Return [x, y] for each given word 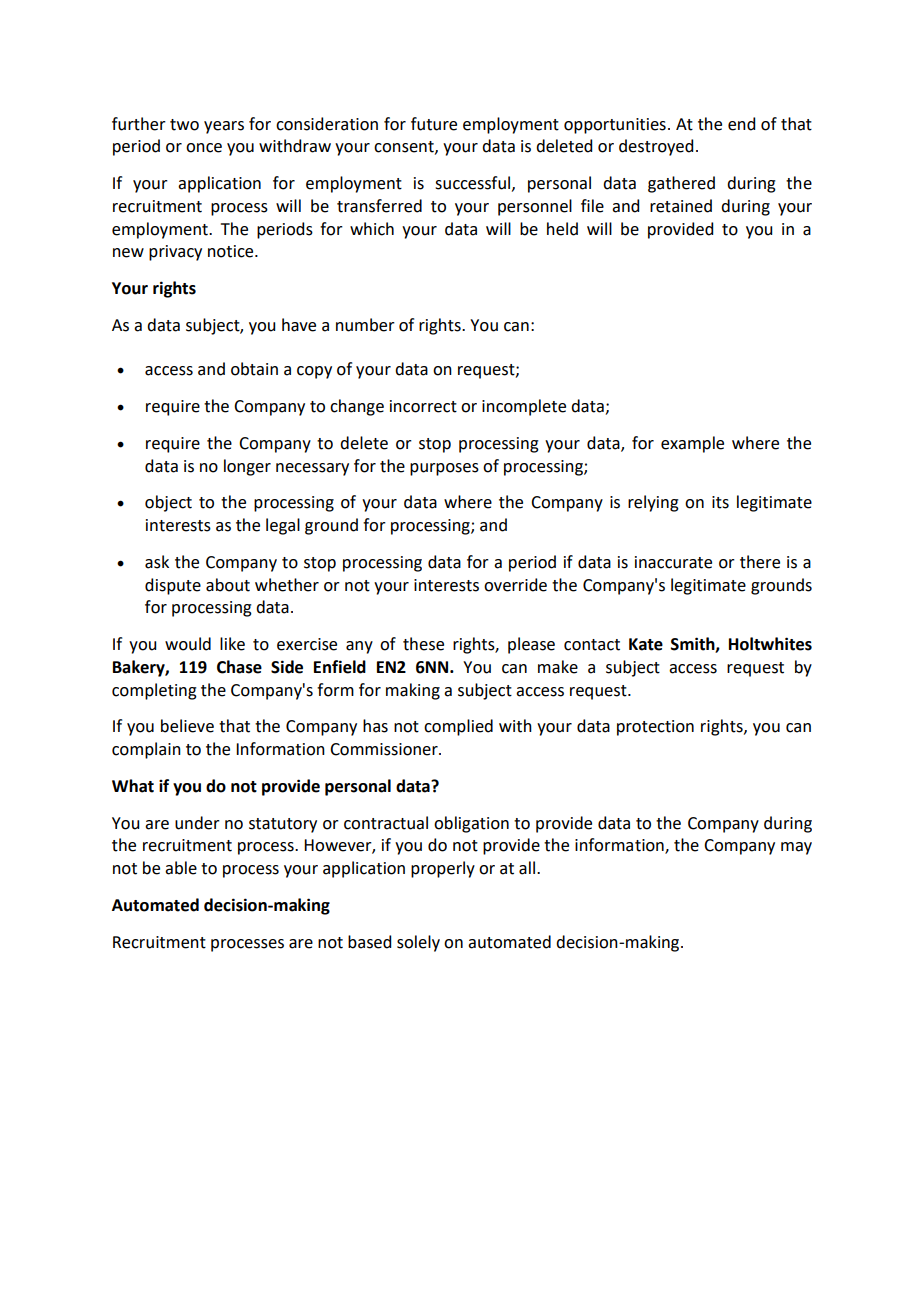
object [168, 503]
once [204, 148]
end [741, 124]
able [181, 868]
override [515, 585]
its [720, 502]
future [434, 124]
